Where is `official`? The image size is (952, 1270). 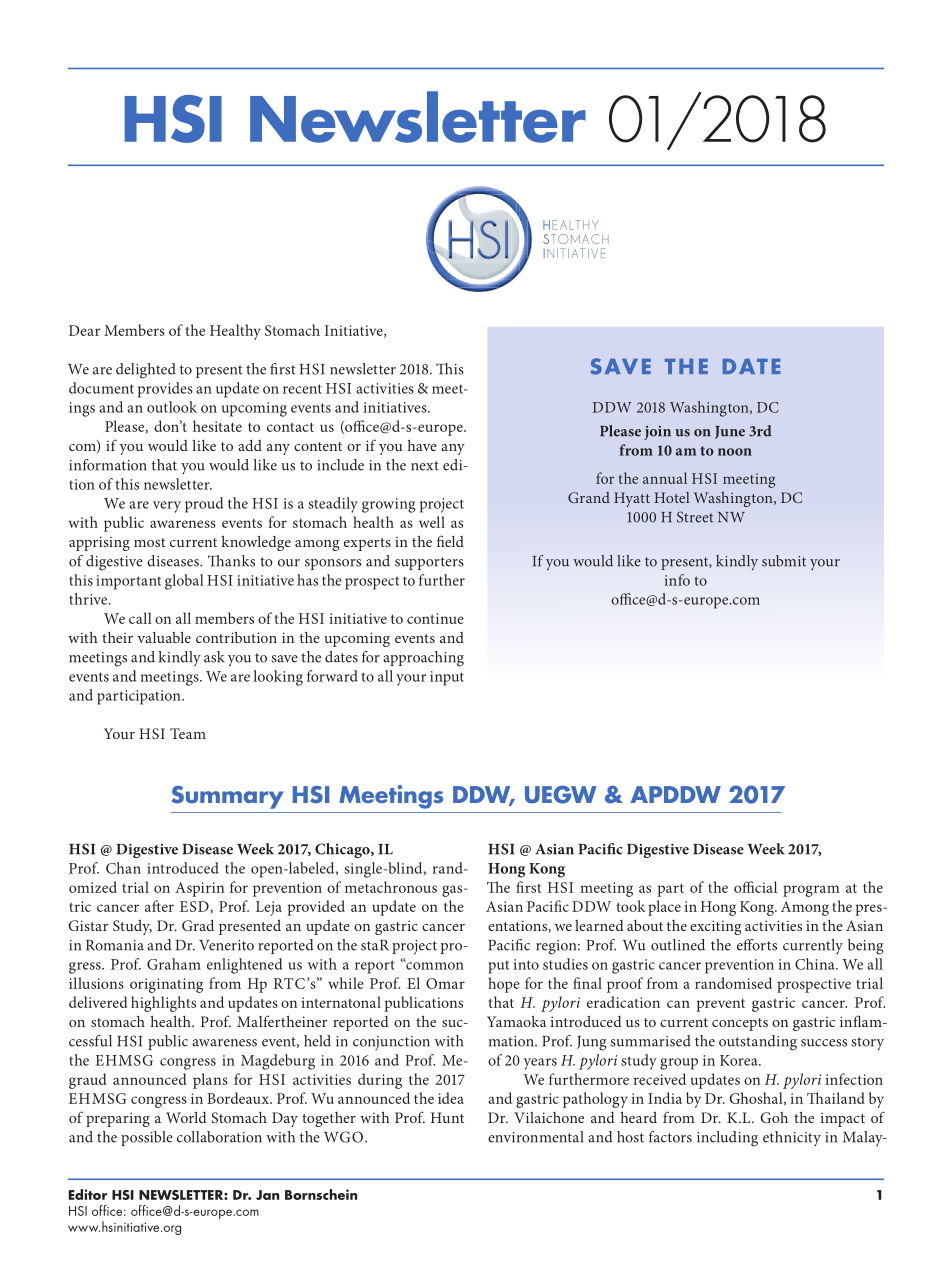
official is located at coordinates (755, 887).
